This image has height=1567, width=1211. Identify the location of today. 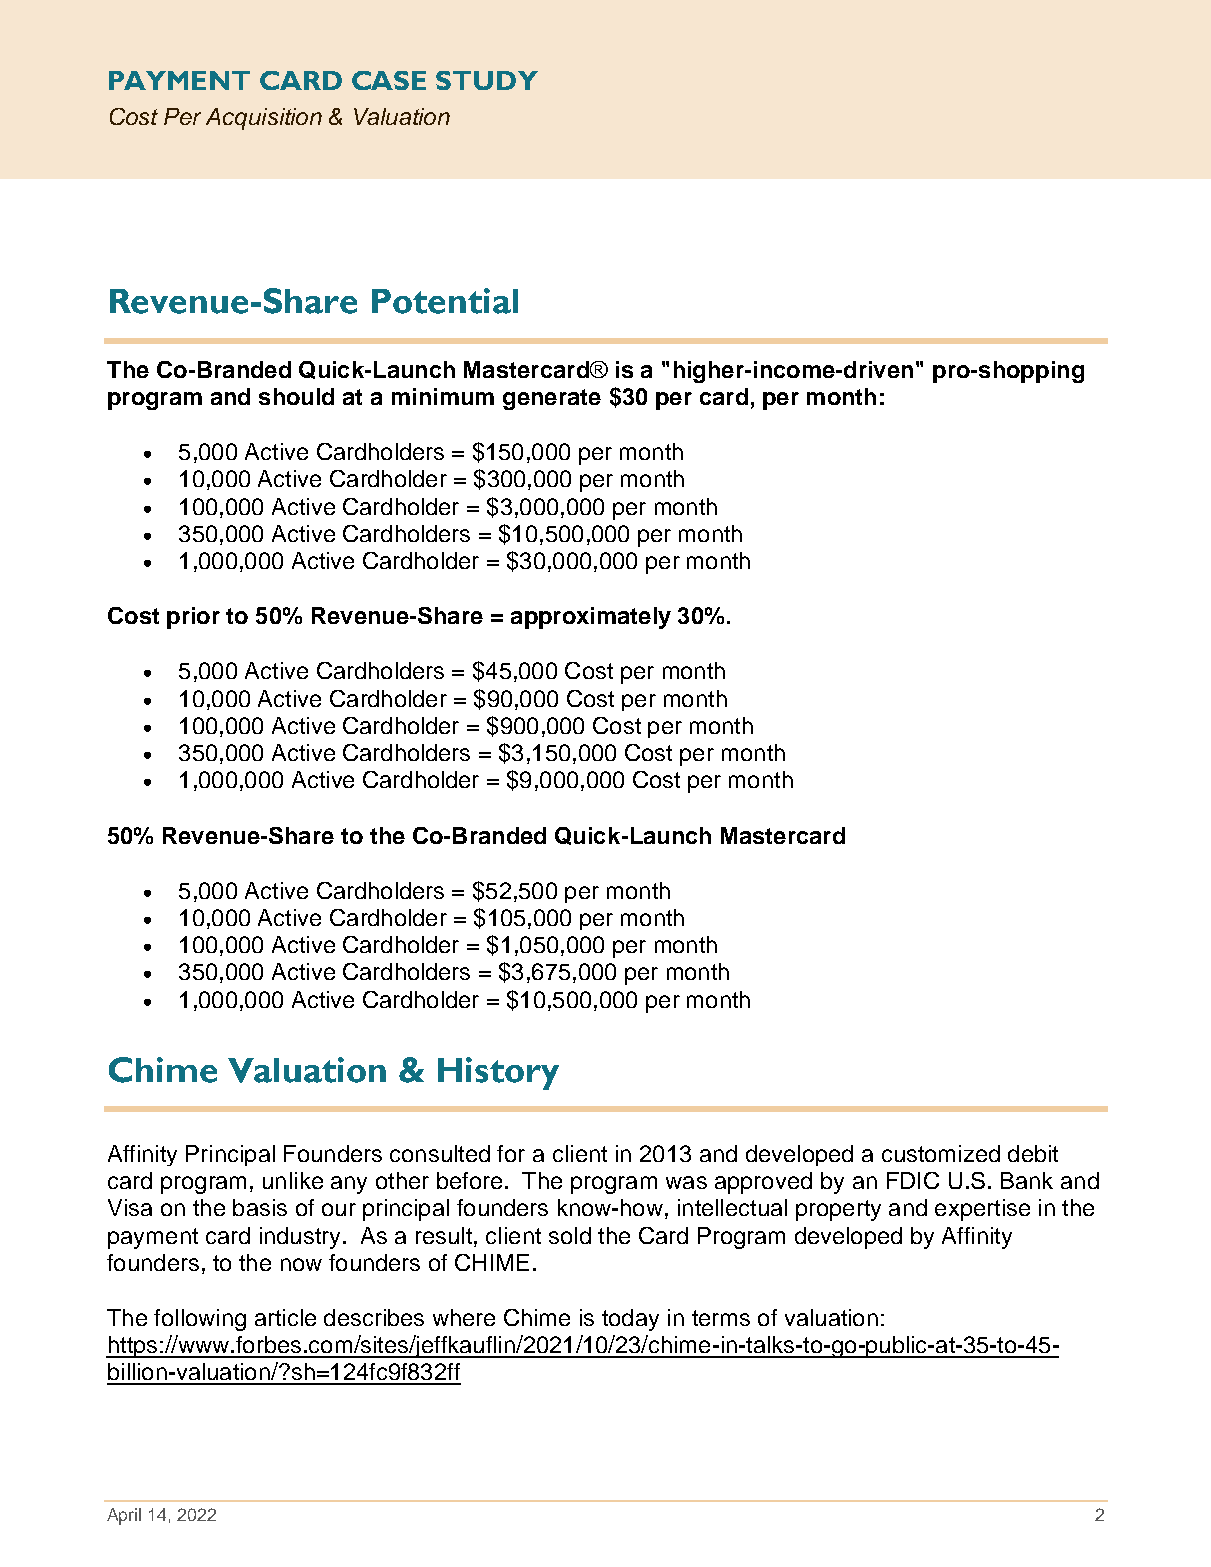
(630, 1320).
